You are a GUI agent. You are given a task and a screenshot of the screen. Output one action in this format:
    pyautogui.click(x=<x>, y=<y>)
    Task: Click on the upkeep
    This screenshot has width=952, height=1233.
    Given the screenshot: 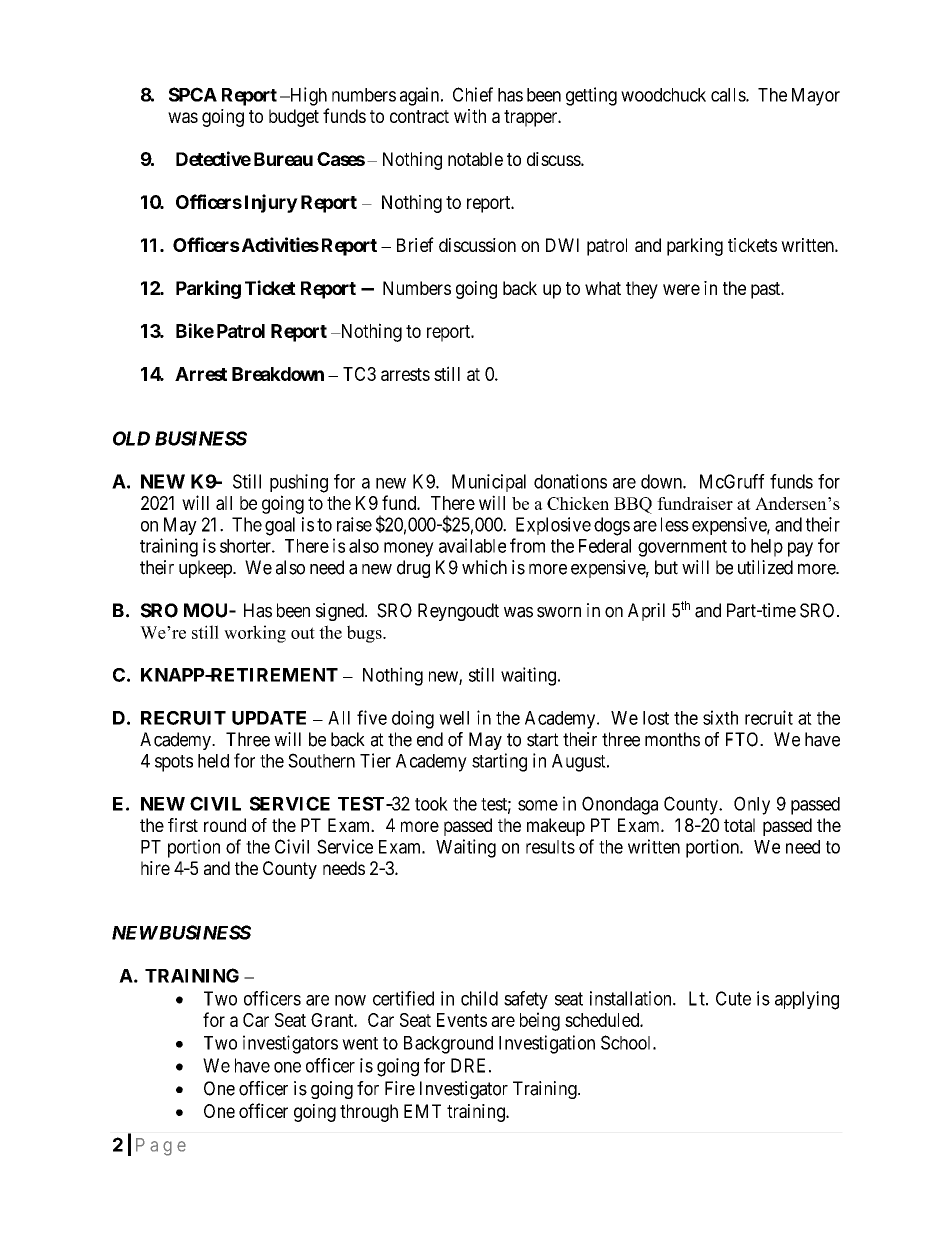 What is the action you would take?
    pyautogui.click(x=206, y=569)
